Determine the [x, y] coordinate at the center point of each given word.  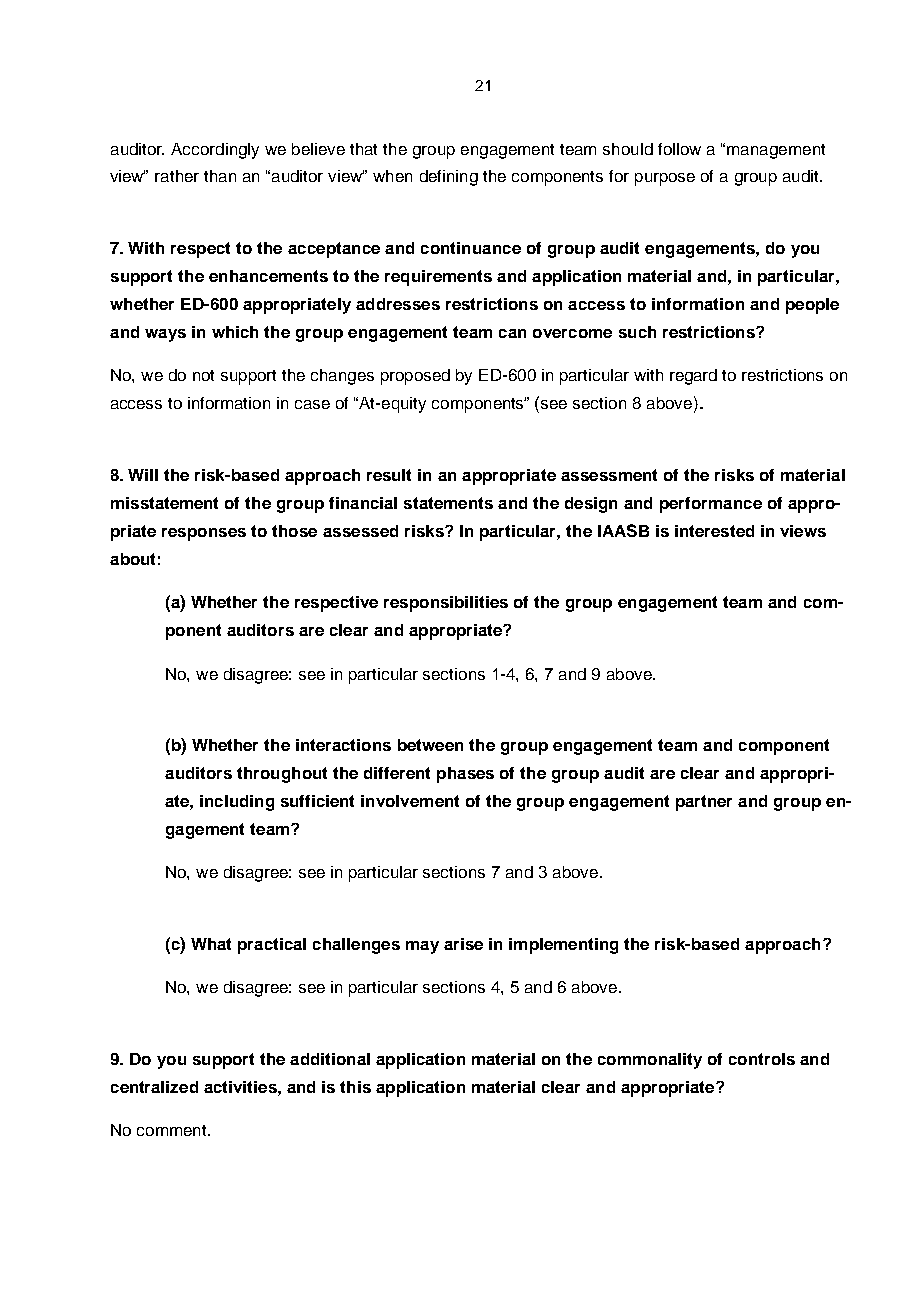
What [211, 944]
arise [463, 944]
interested [714, 531]
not [203, 375]
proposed [415, 377]
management [776, 151]
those [294, 531]
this [355, 1087]
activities [241, 1087]
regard [693, 377]
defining [449, 178]
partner [704, 803]
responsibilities [446, 604]
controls [762, 1059]
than [220, 176]
